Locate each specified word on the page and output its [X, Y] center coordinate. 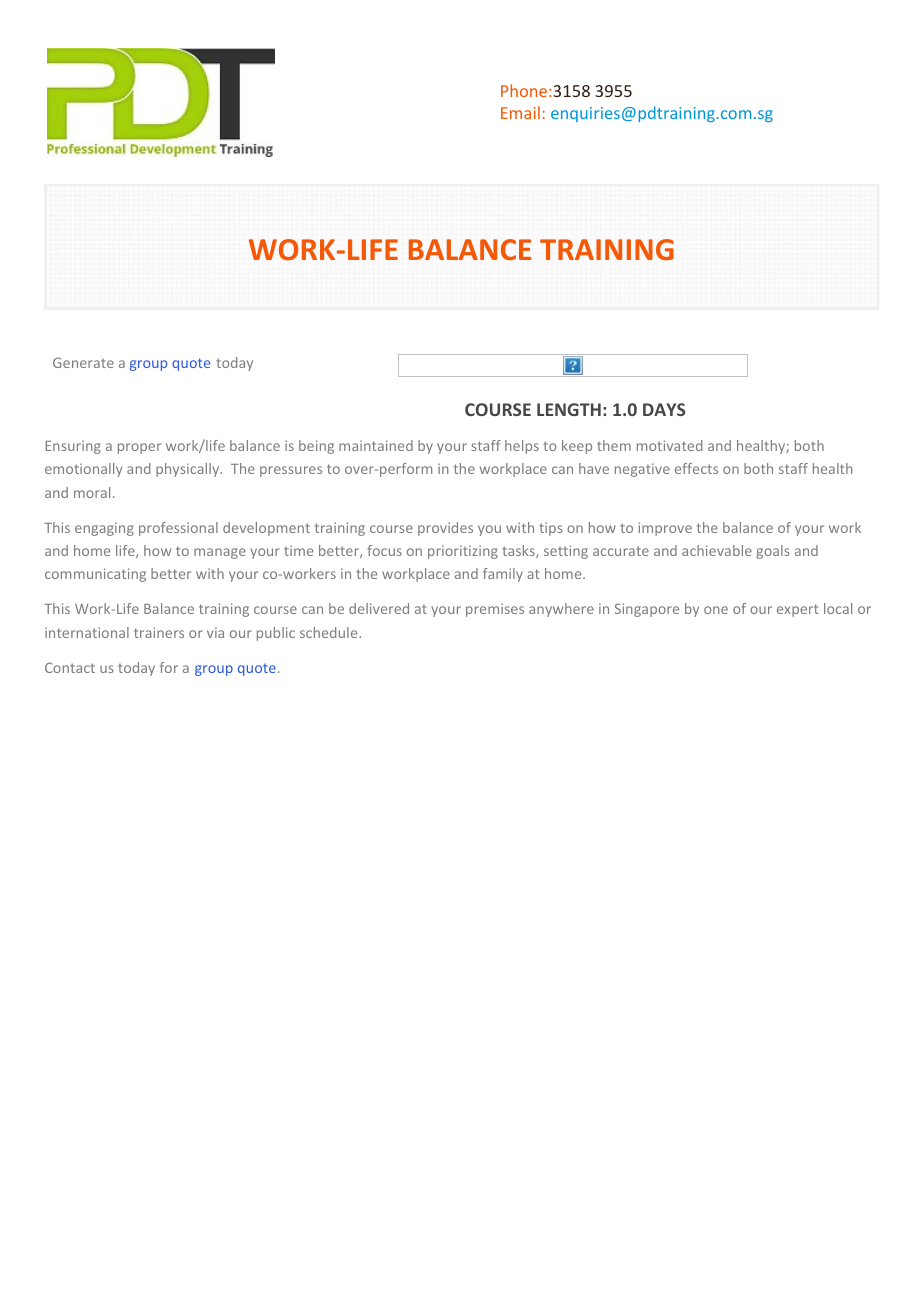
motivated [669, 445]
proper [139, 448]
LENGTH [569, 409]
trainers [159, 632]
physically [189, 470]
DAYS [664, 409]
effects [696, 468]
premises [495, 610]
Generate [83, 362]
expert [798, 610]
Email [520, 112]
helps [522, 447]
